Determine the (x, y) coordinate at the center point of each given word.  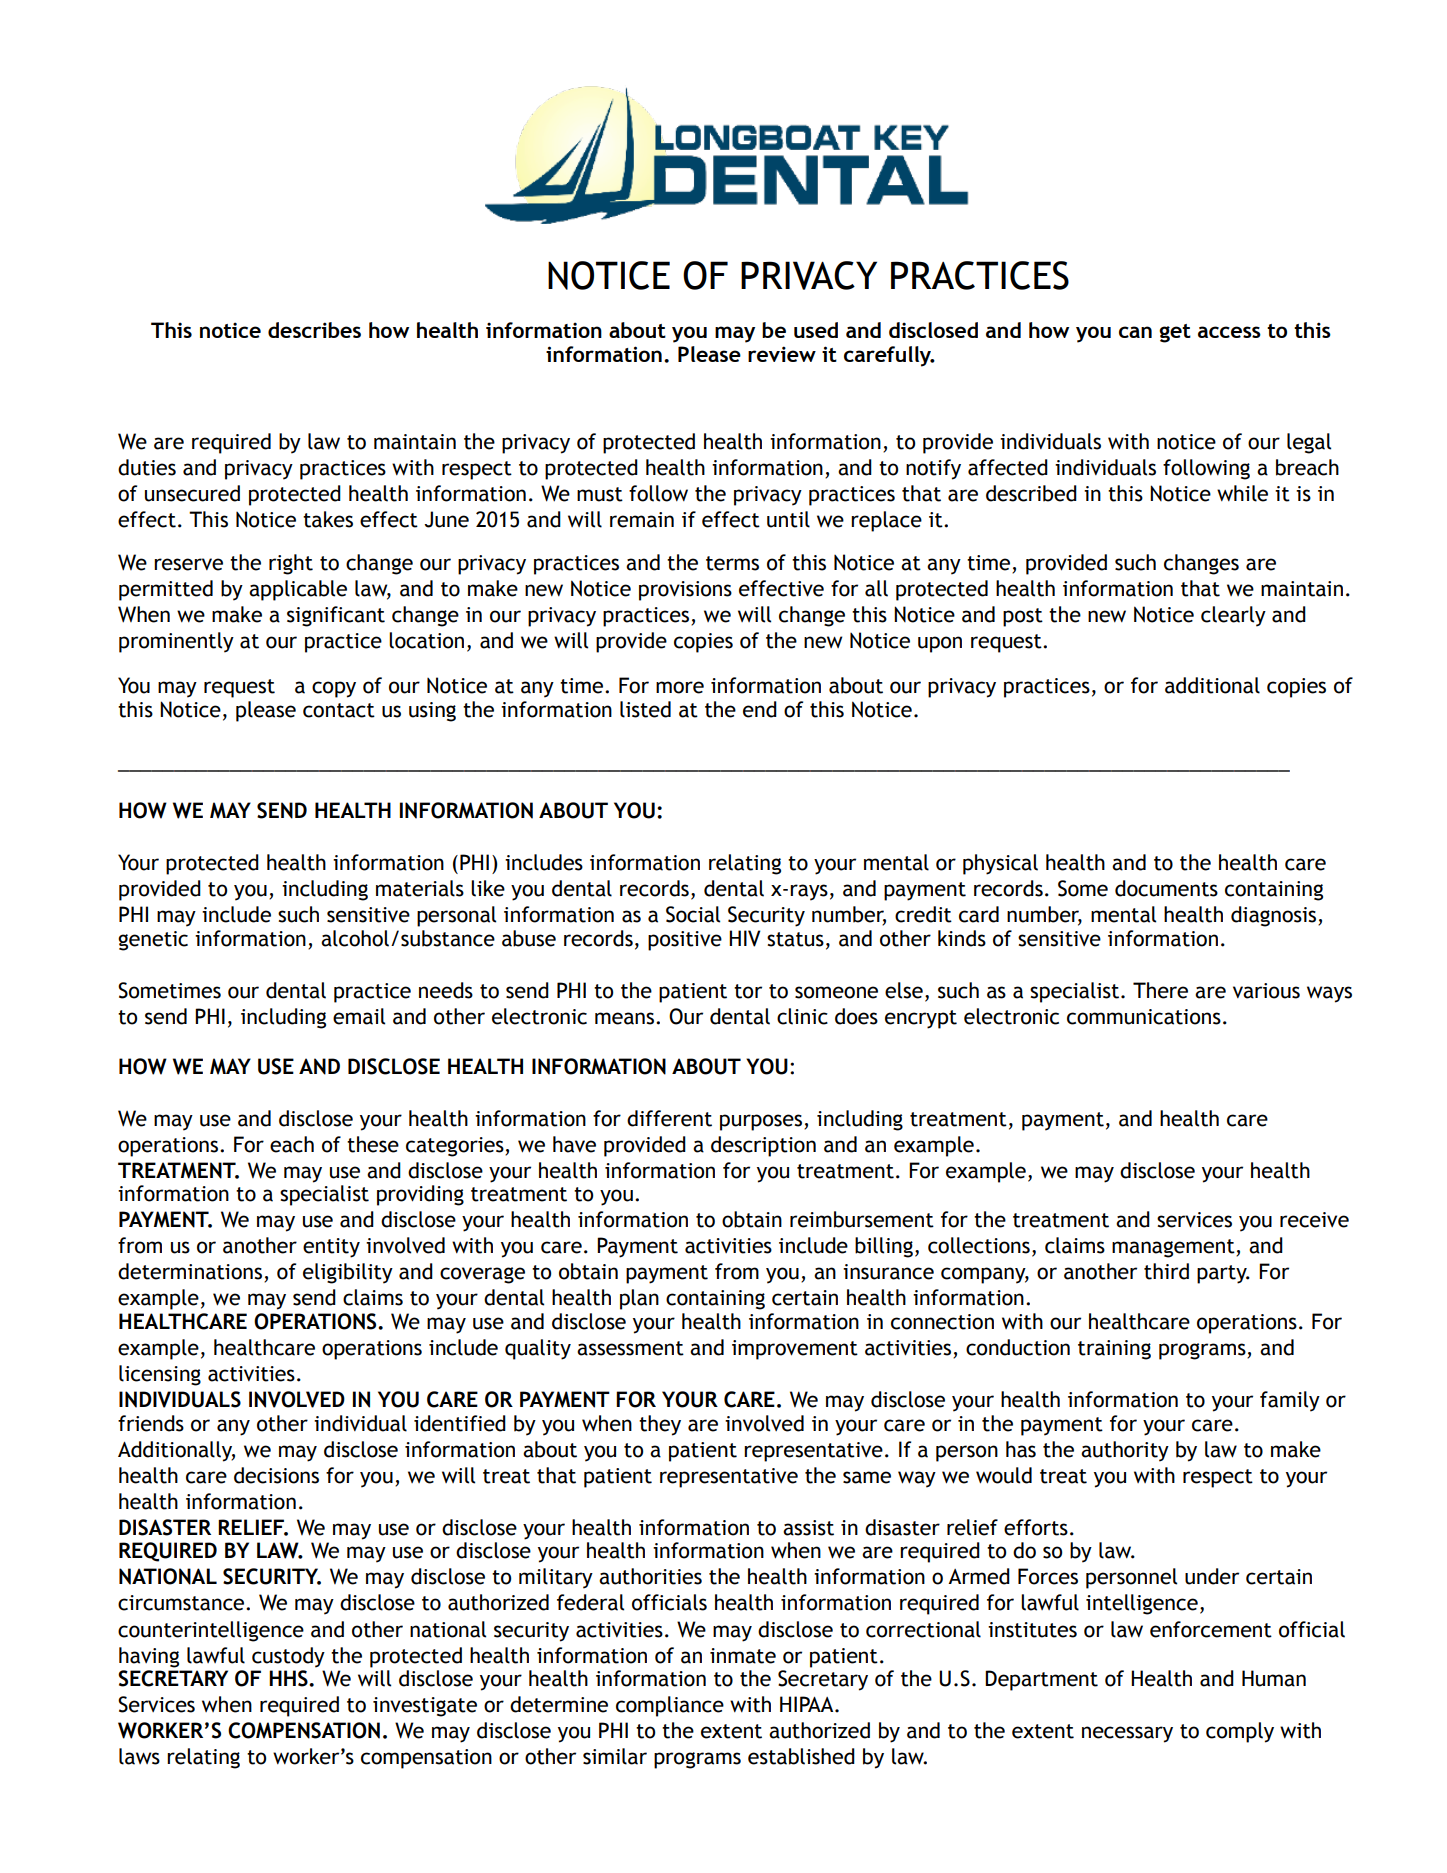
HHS (289, 1678)
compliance (670, 1706)
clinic (802, 1016)
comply (1240, 1732)
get (1175, 333)
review (782, 354)
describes (314, 330)
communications (1144, 1017)
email (359, 1016)
